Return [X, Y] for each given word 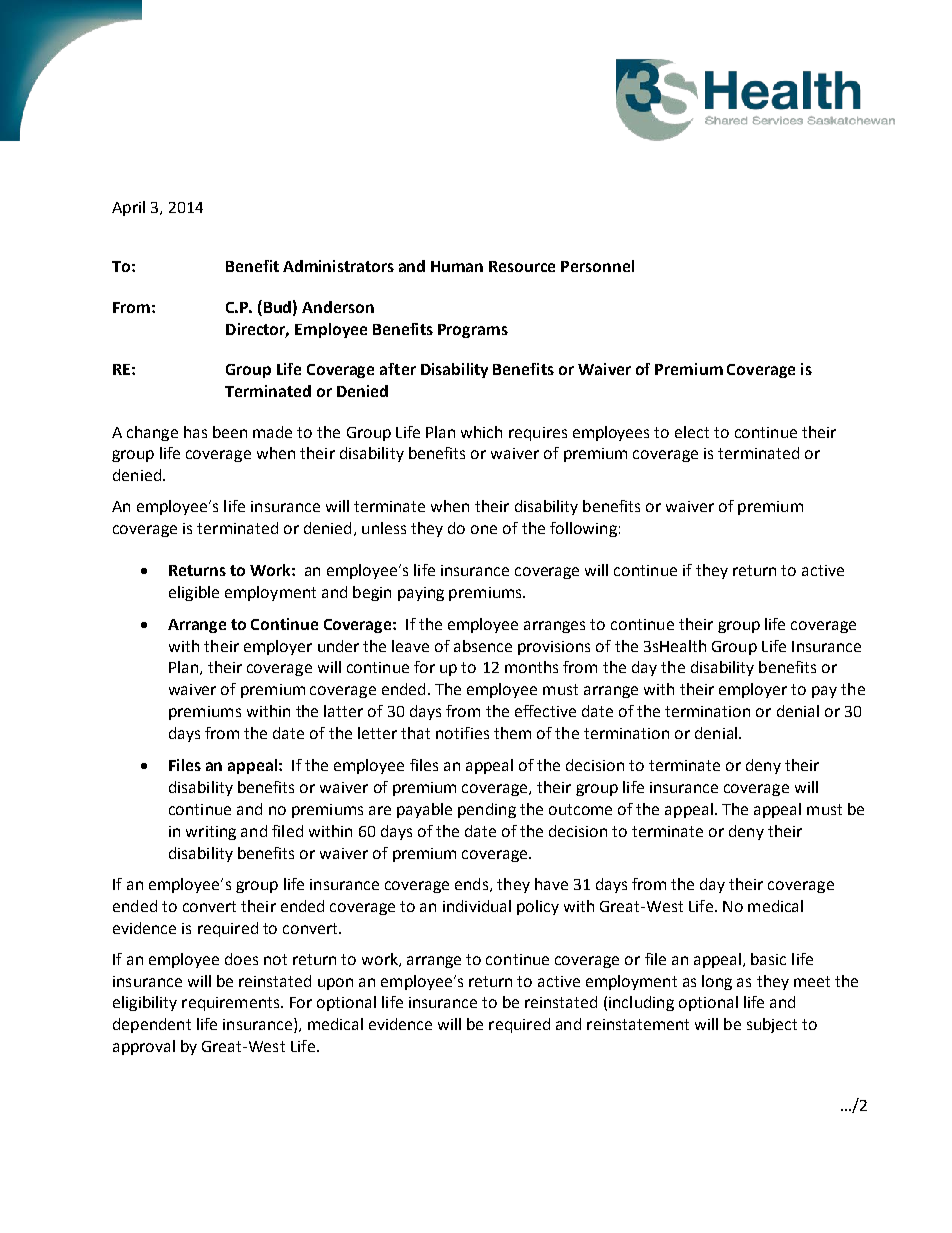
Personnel [597, 266]
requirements [232, 1004]
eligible [194, 593]
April [128, 208]
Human [457, 266]
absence [483, 646]
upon [335, 984]
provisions [554, 648]
